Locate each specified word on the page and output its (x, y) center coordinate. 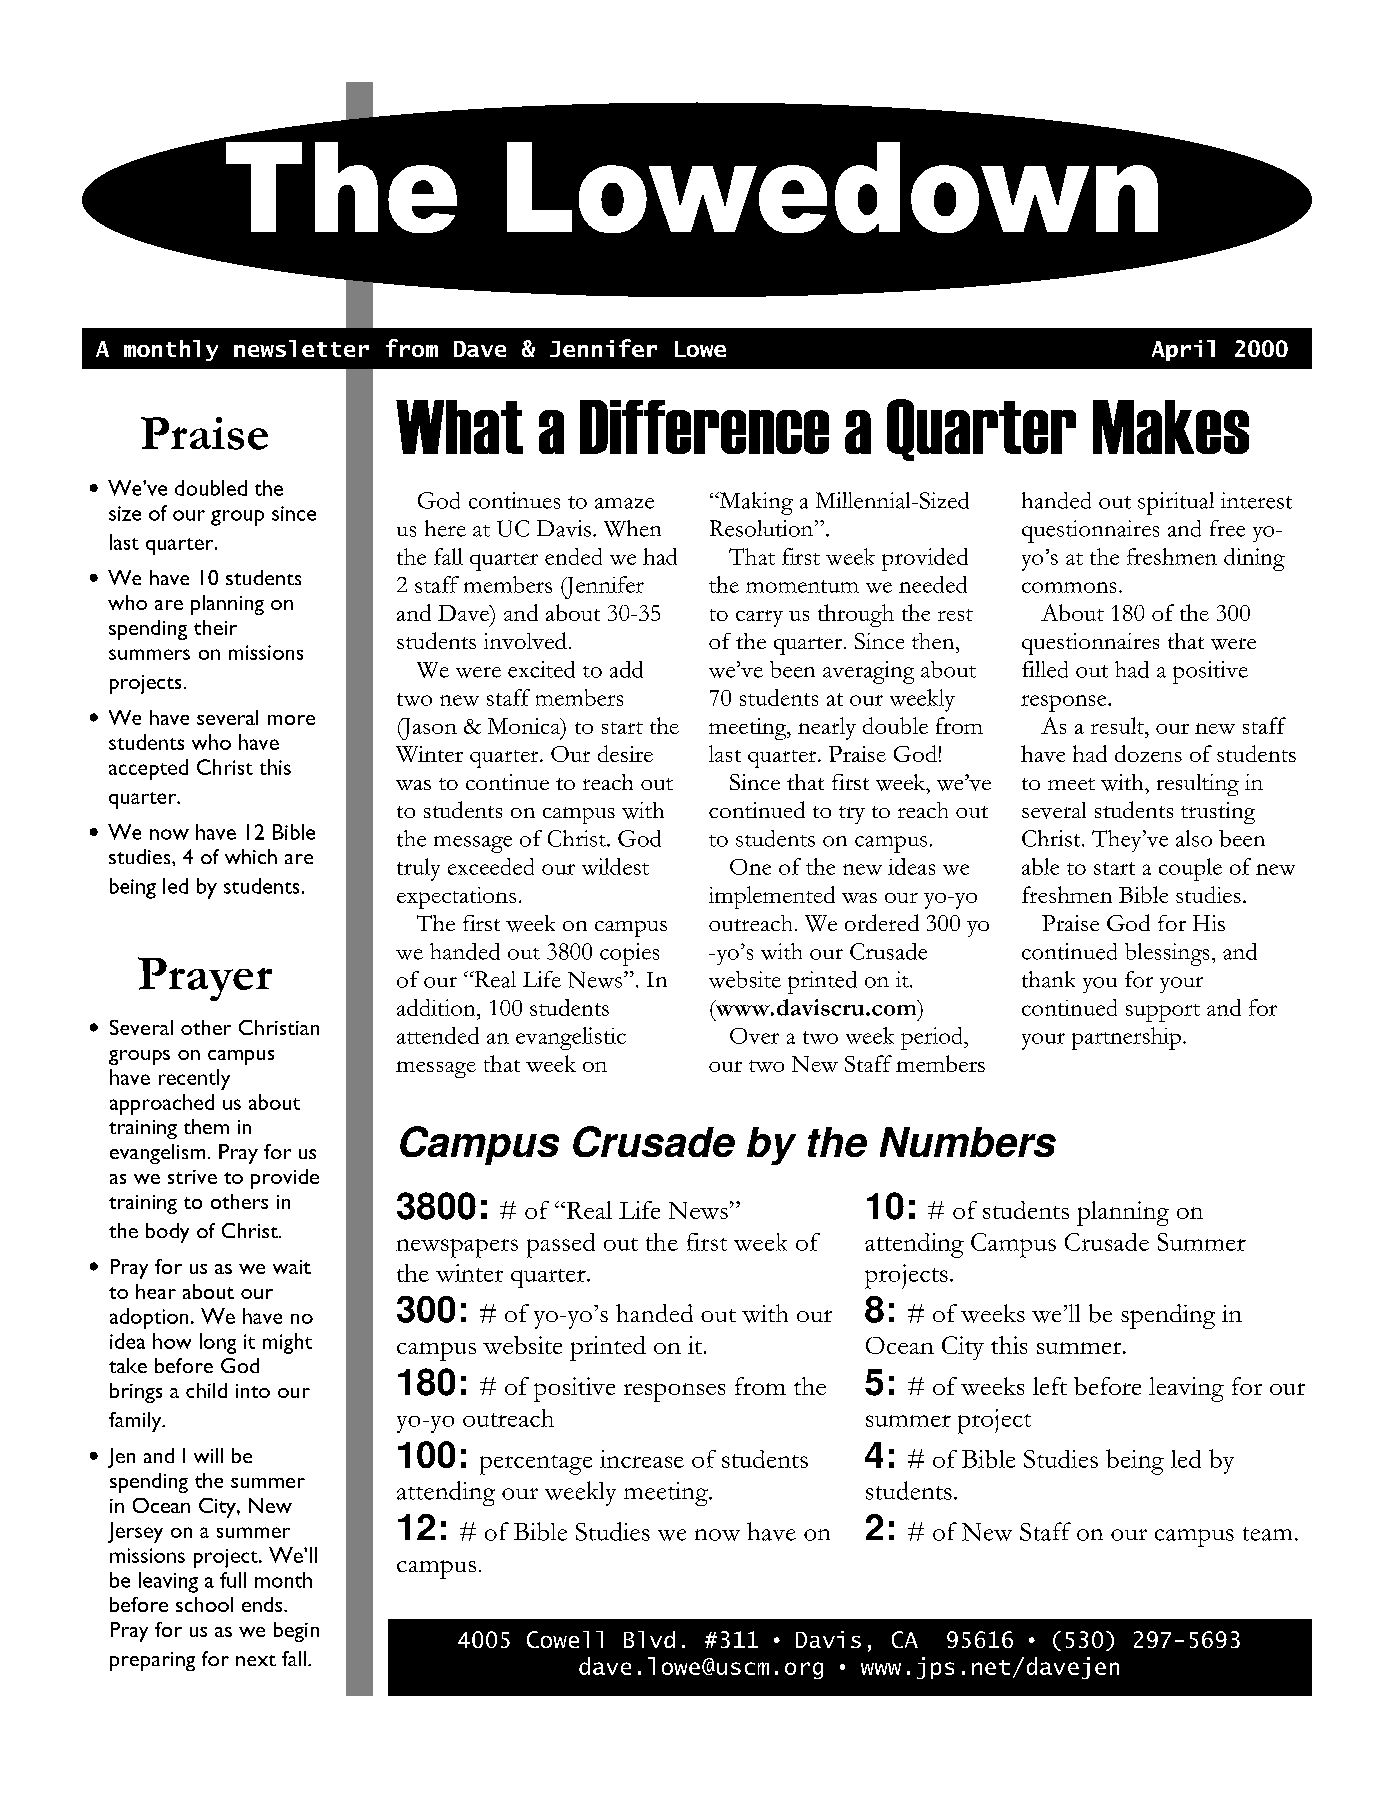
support (1163, 1013)
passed (561, 1245)
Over (754, 1036)
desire (625, 753)
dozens (1148, 753)
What (459, 427)
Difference (704, 427)
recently (194, 1079)
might (287, 1343)
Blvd (649, 1639)
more (291, 720)
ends (263, 1604)
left (1050, 1386)
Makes (1171, 427)
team (1267, 1534)
